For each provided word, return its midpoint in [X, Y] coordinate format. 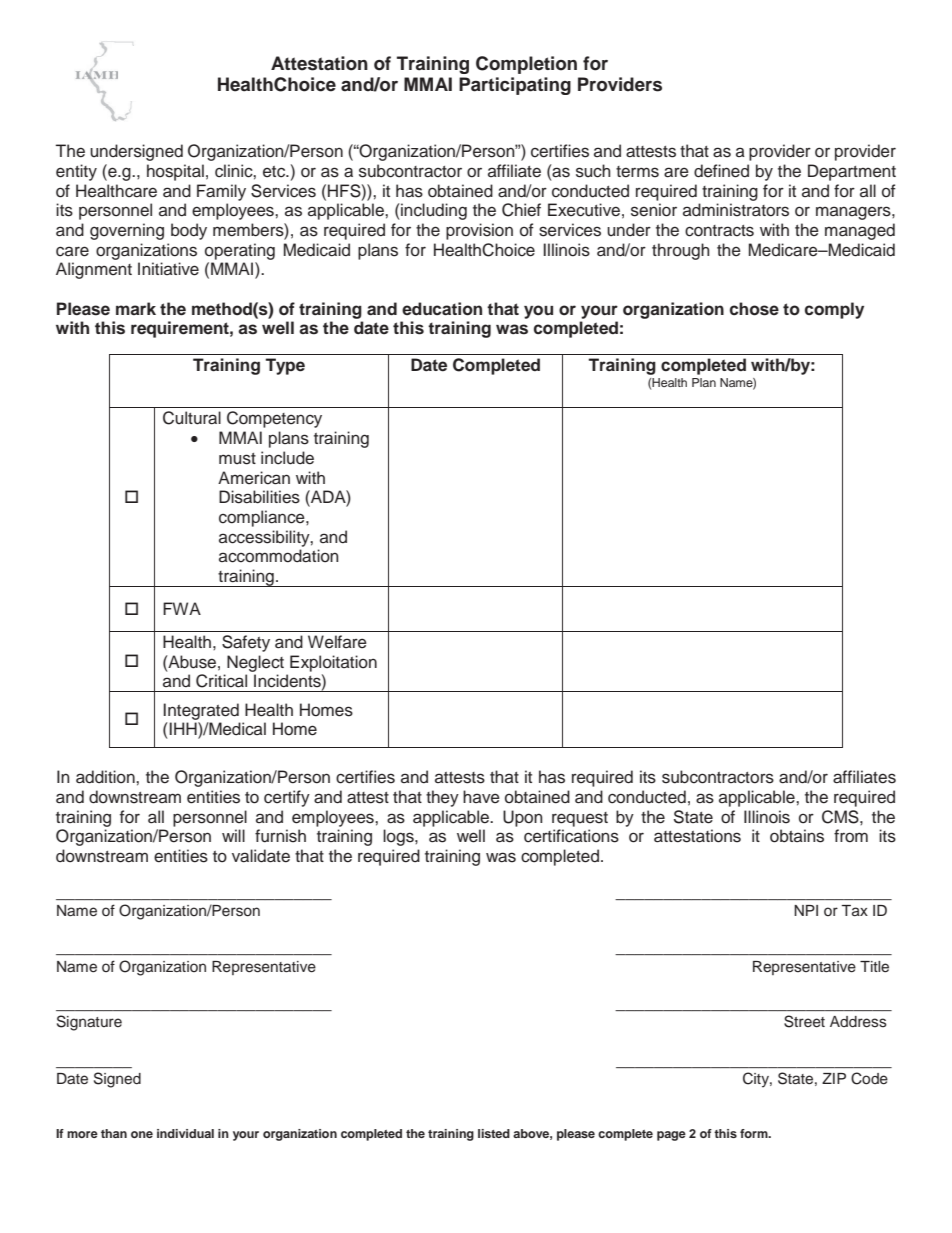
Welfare [337, 642]
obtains [797, 836]
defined [721, 171]
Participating [515, 86]
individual [185, 1133]
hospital [175, 172]
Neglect [255, 663]
